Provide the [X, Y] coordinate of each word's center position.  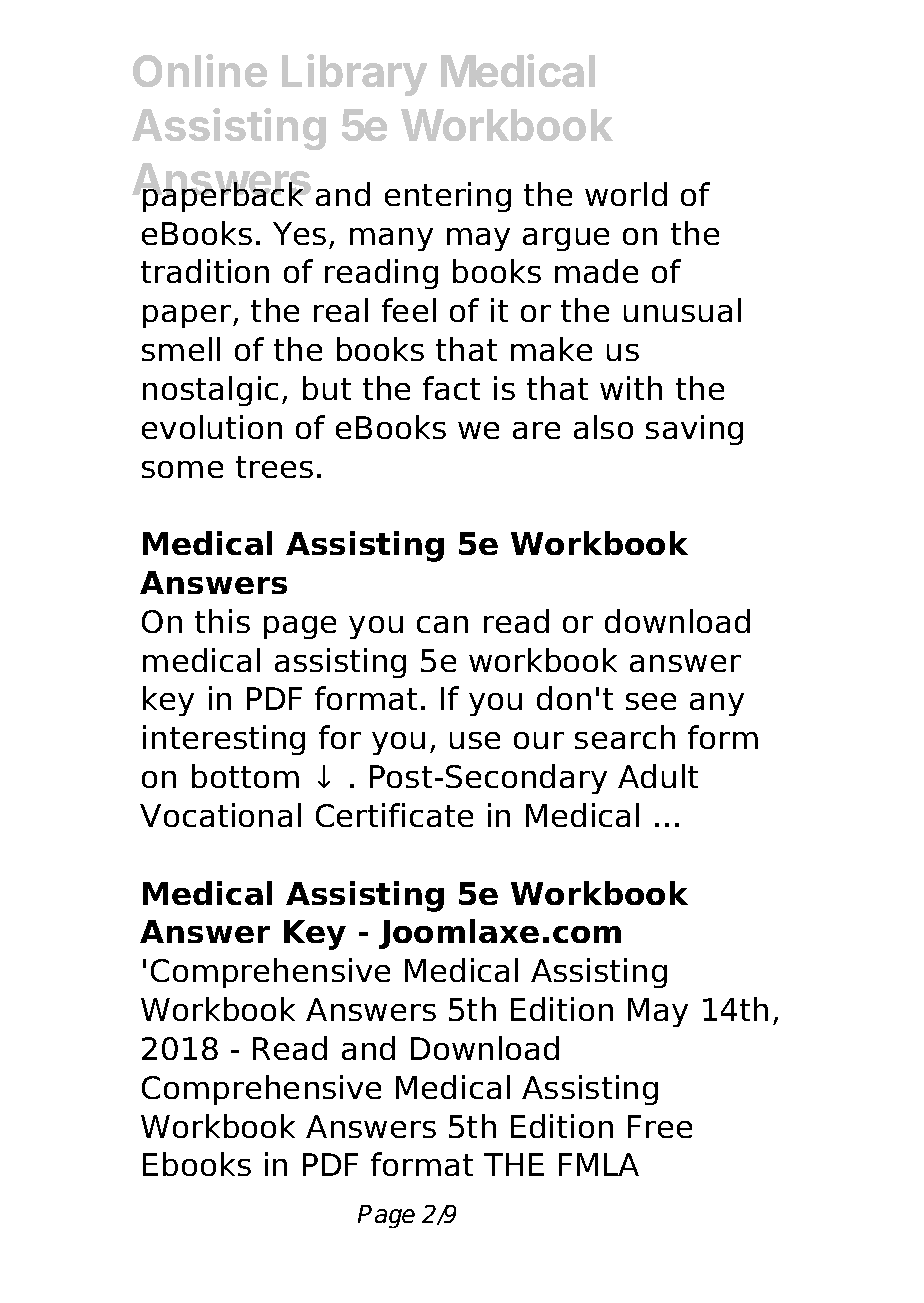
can [442, 624]
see [651, 701]
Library [354, 75]
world [626, 194]
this [222, 621]
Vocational [220, 815]
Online [200, 70]
